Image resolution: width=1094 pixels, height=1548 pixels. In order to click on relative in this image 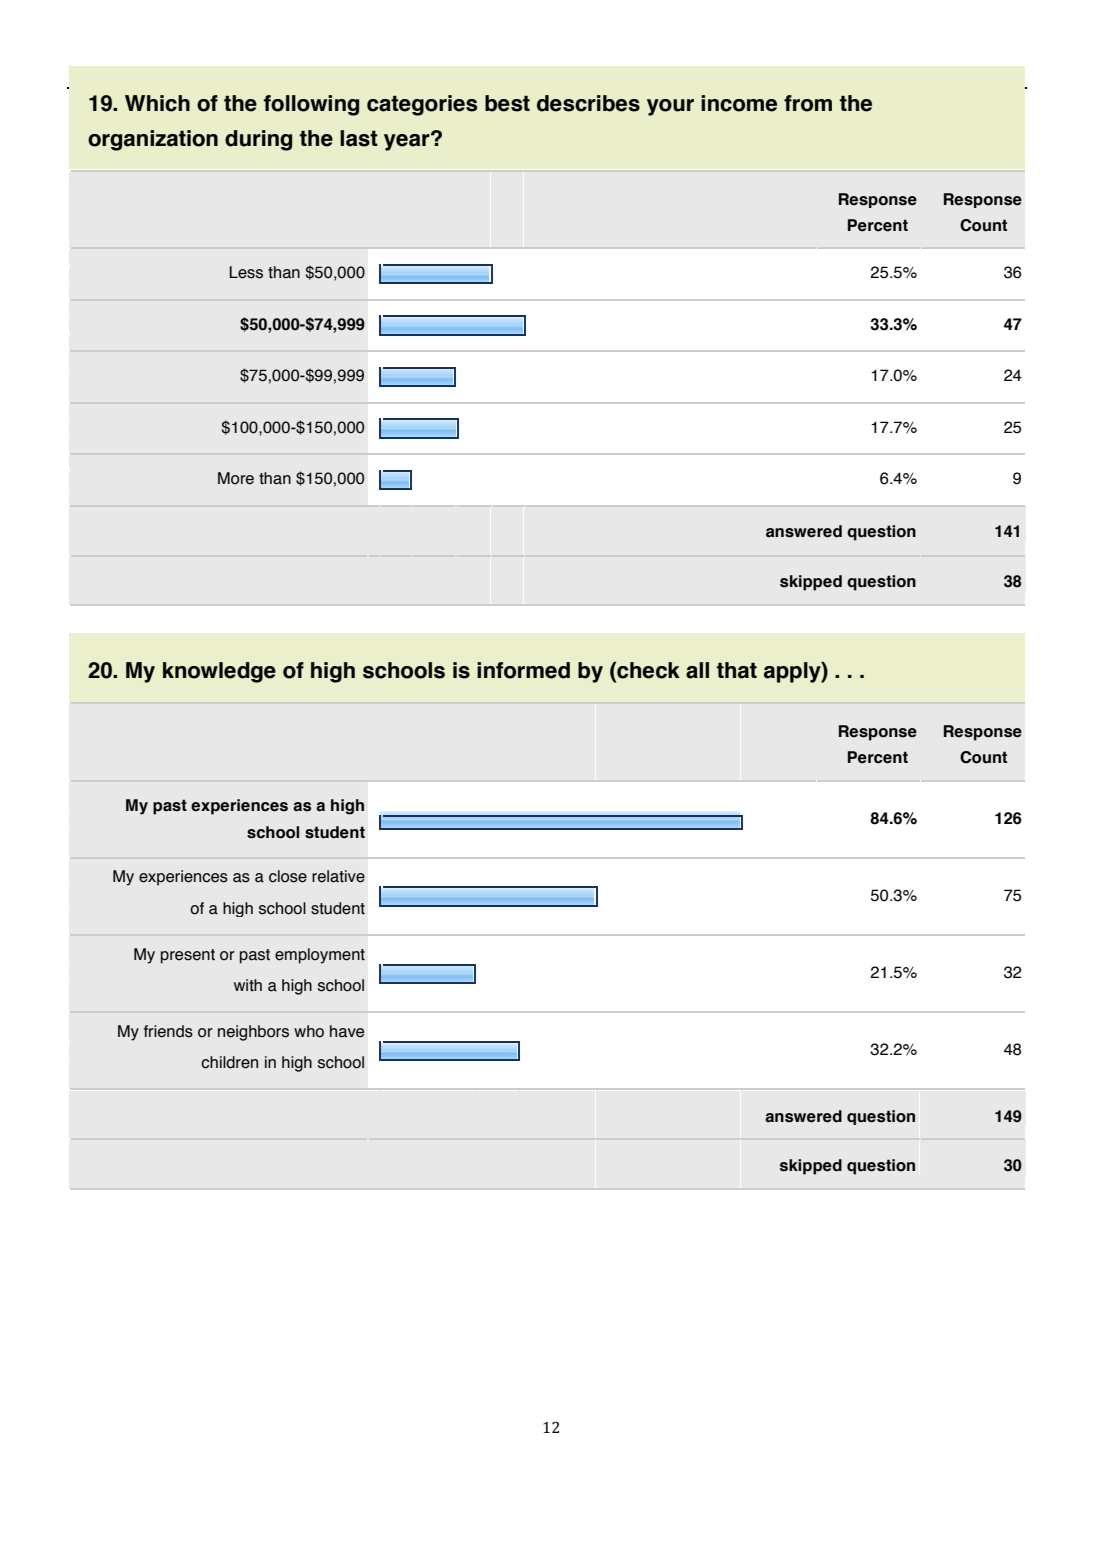, I will do `click(338, 876)`.
